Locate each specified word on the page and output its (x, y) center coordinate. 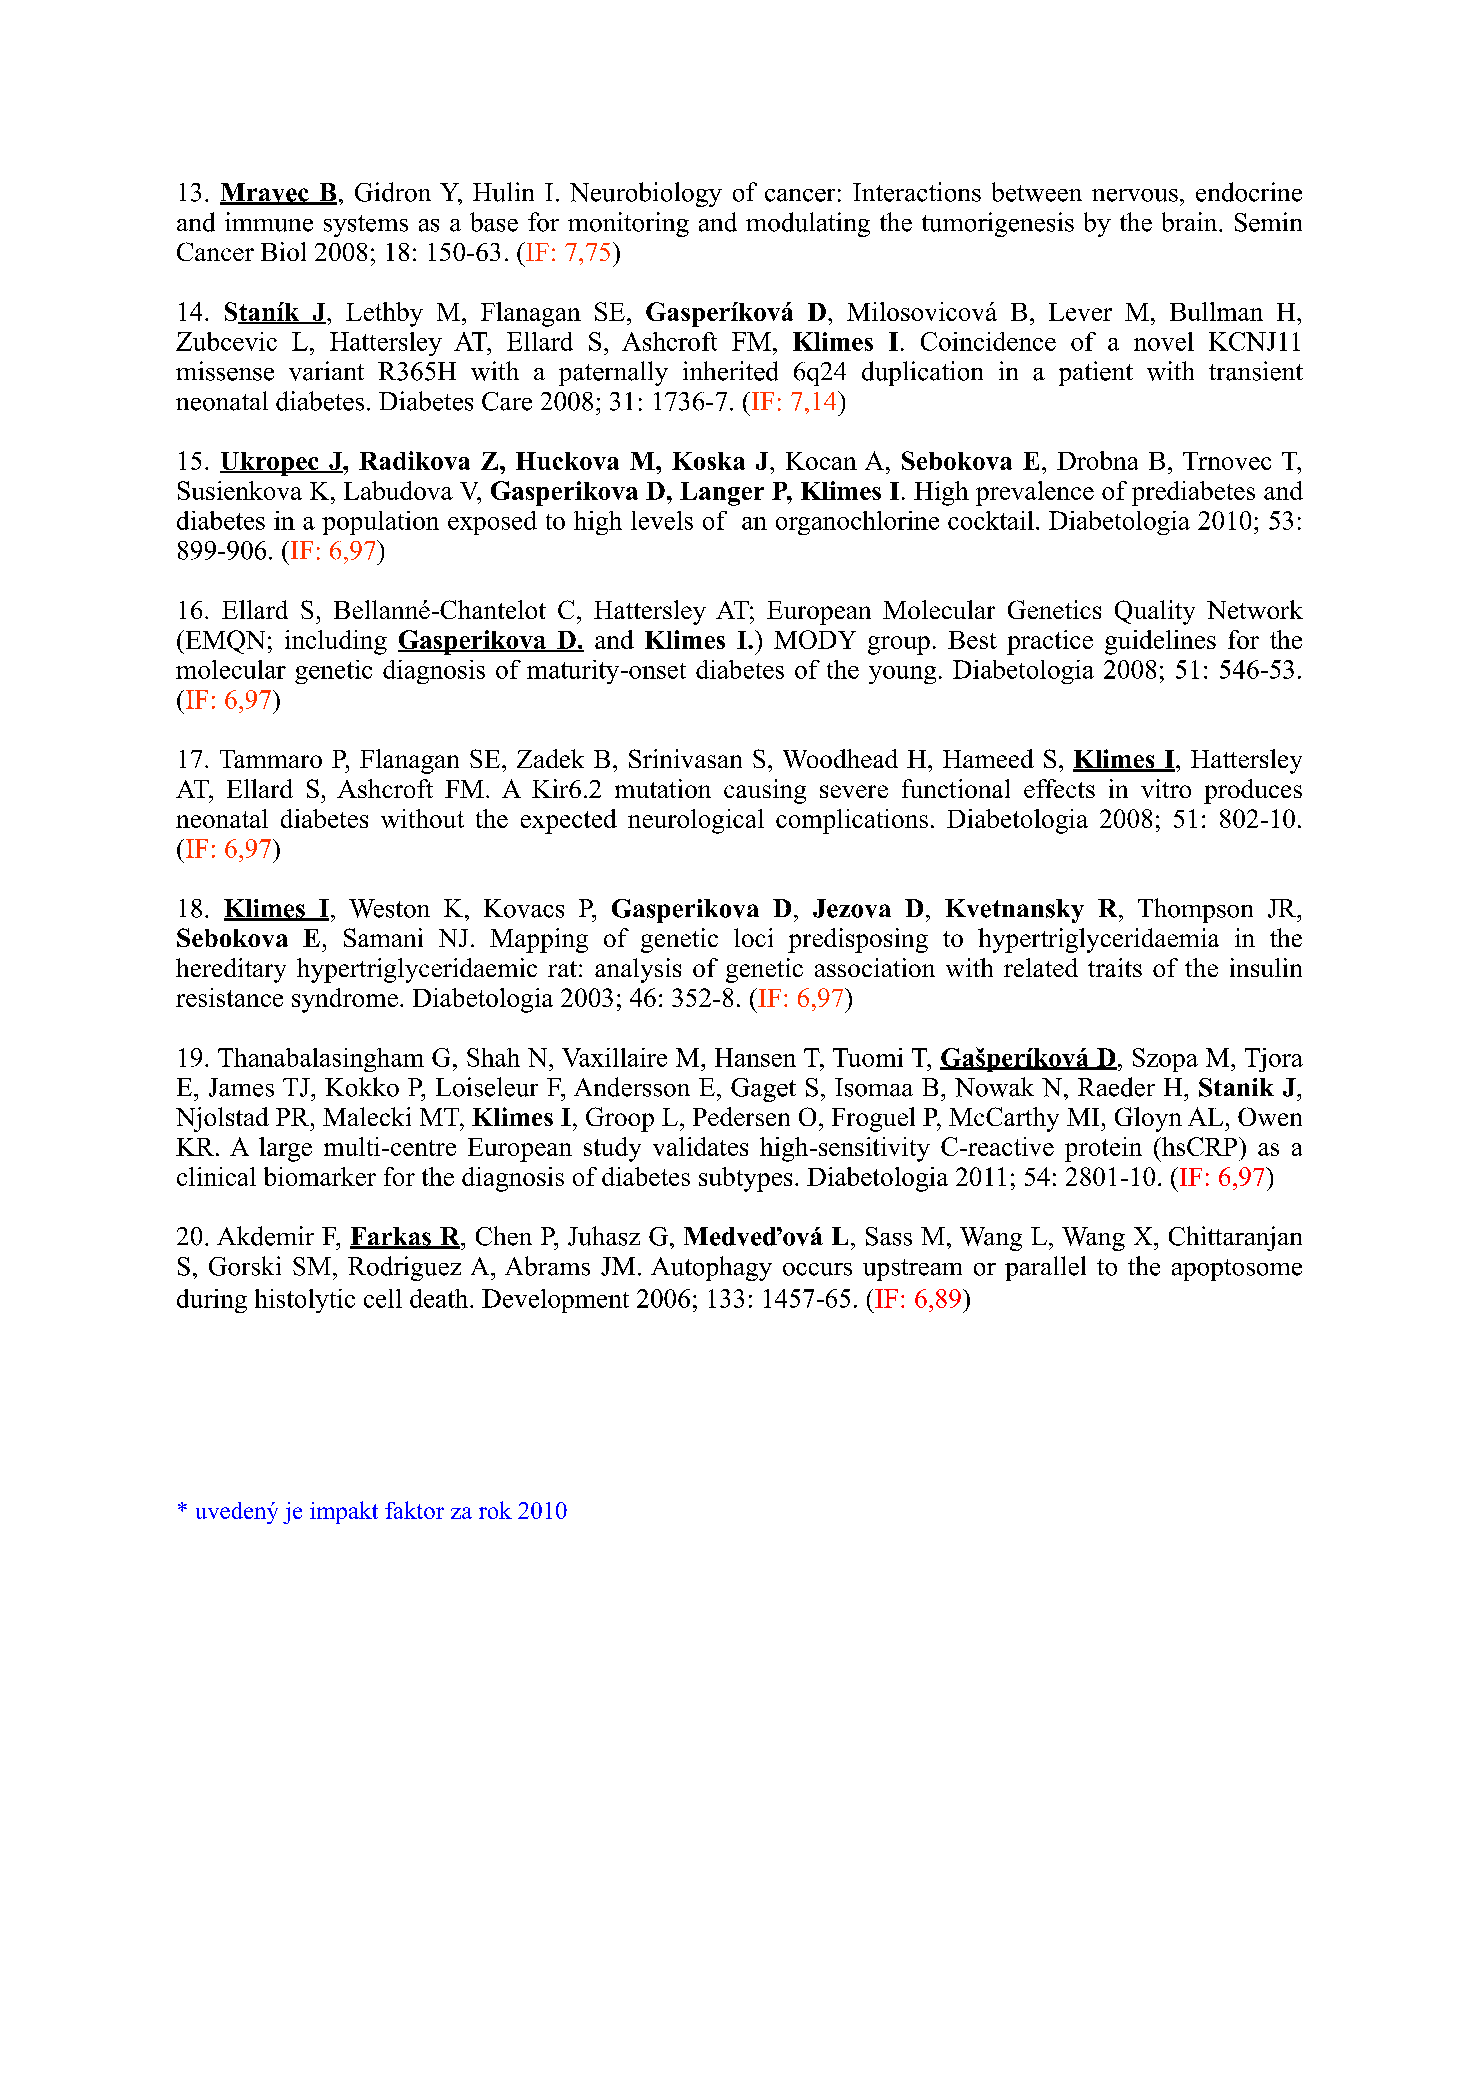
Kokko (362, 1087)
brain (1191, 222)
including (336, 642)
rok (495, 1510)
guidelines (1160, 642)
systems (366, 226)
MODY (815, 639)
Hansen (755, 1057)
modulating (808, 224)
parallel (1045, 1268)
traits (1115, 967)
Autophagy (711, 1268)
